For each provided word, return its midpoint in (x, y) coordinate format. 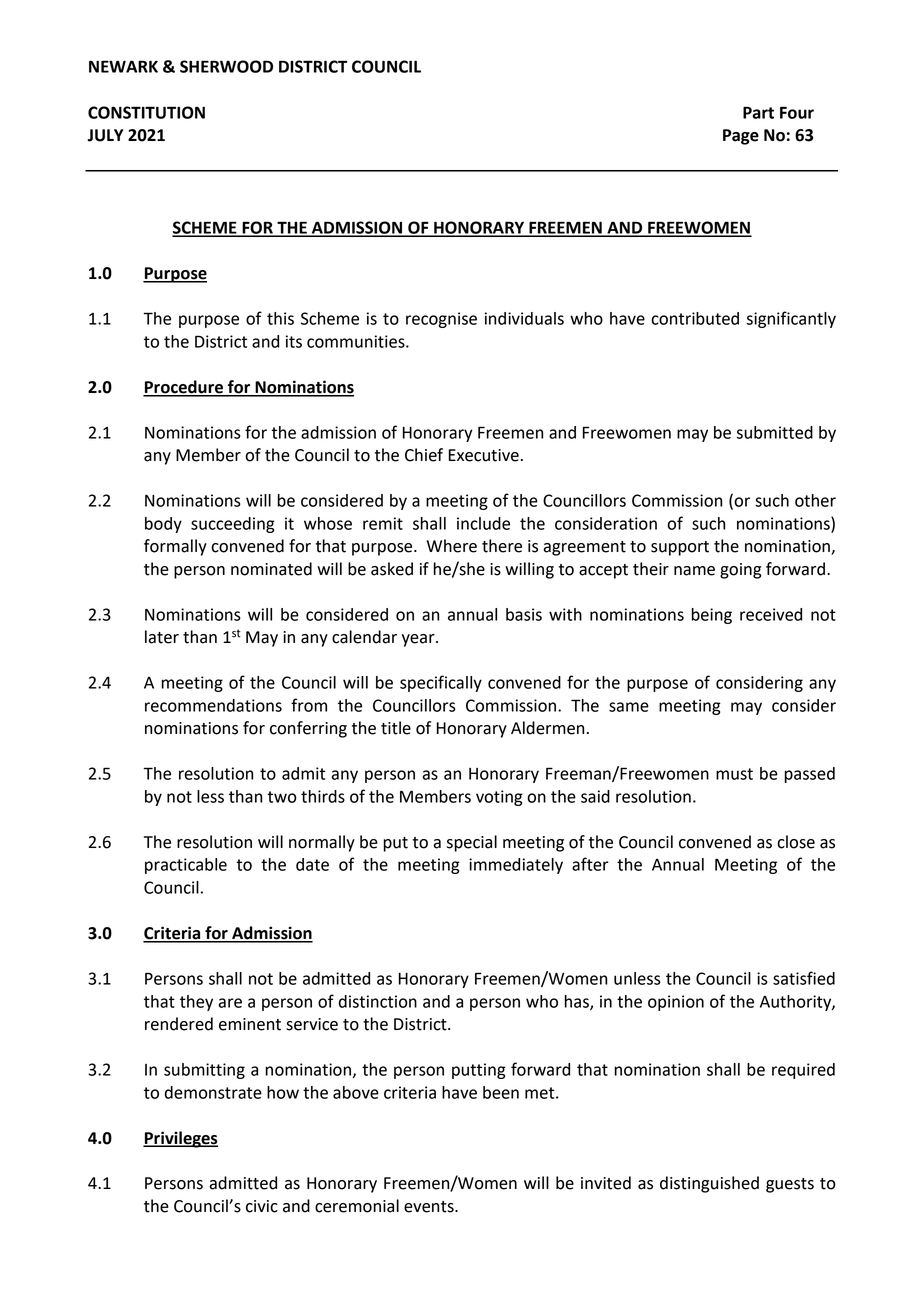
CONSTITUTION (146, 112)
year (419, 640)
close (796, 842)
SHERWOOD (226, 66)
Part (758, 112)
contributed (695, 318)
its (294, 341)
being (711, 616)
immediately (516, 866)
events (430, 1207)
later (162, 637)
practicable (186, 866)
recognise (441, 320)
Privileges (180, 1139)
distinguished (709, 1184)
